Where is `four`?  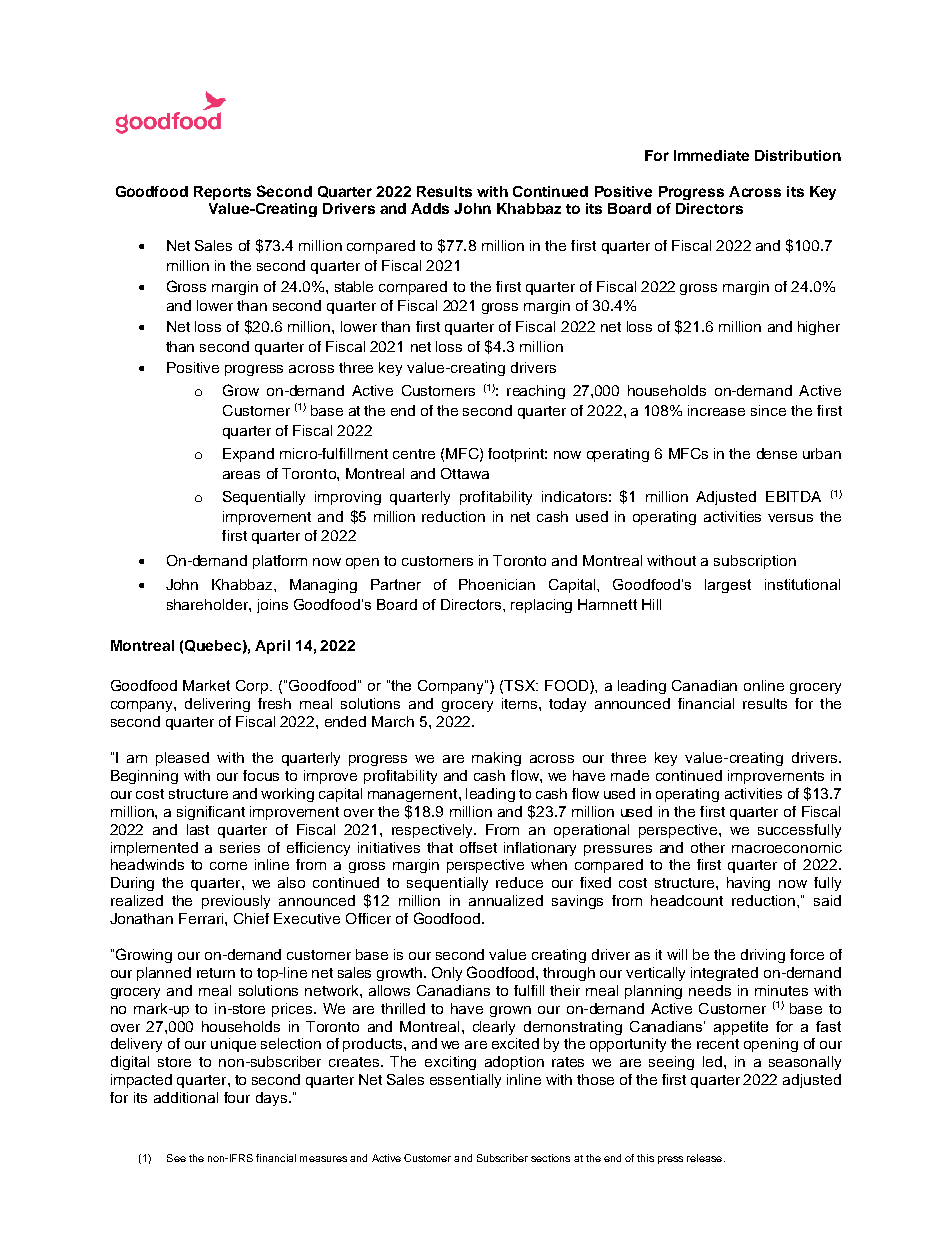 four is located at coordinates (237, 1097).
